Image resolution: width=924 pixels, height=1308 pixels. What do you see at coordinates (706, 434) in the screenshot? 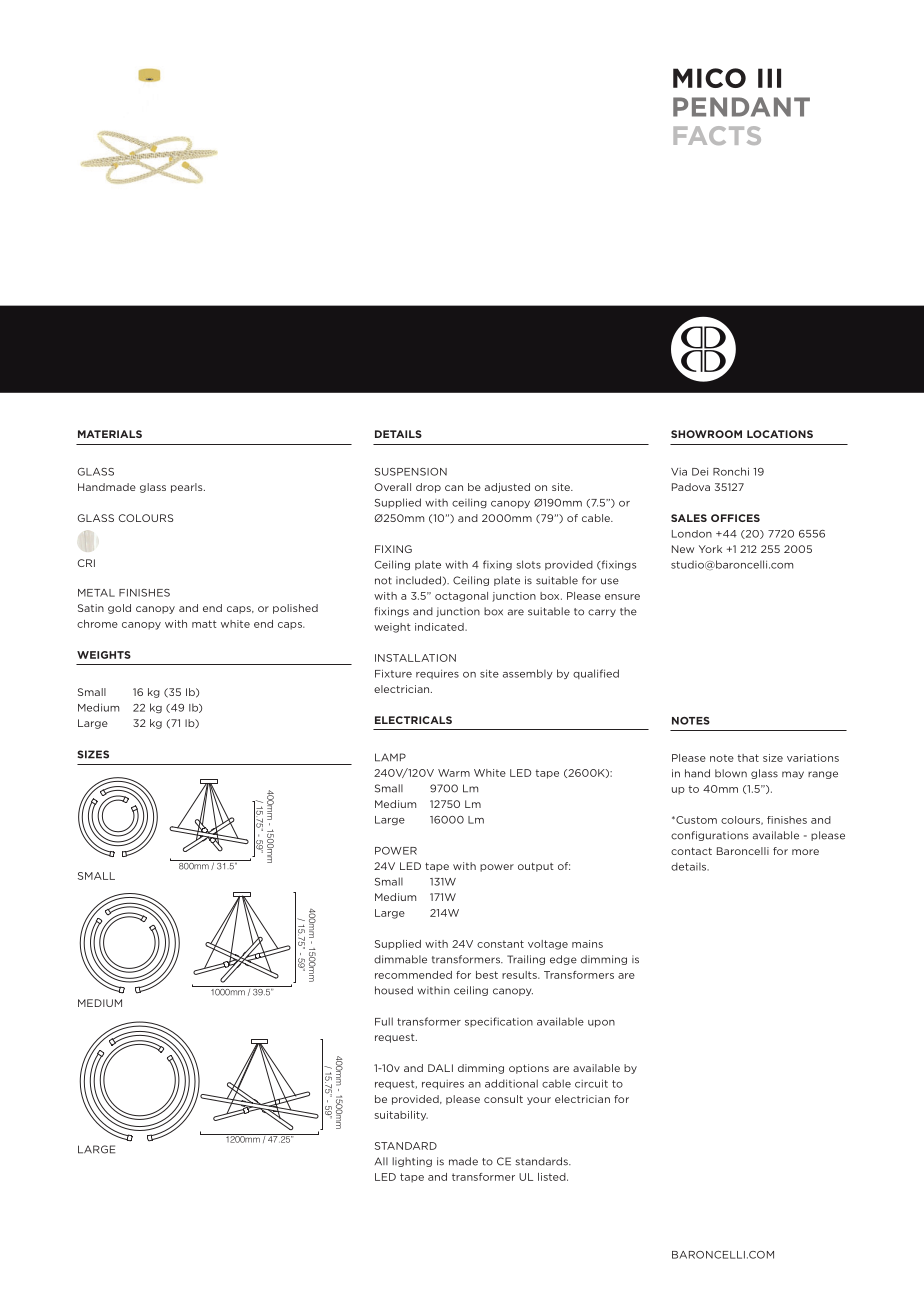
I see `SHOWROOM` at bounding box center [706, 434].
